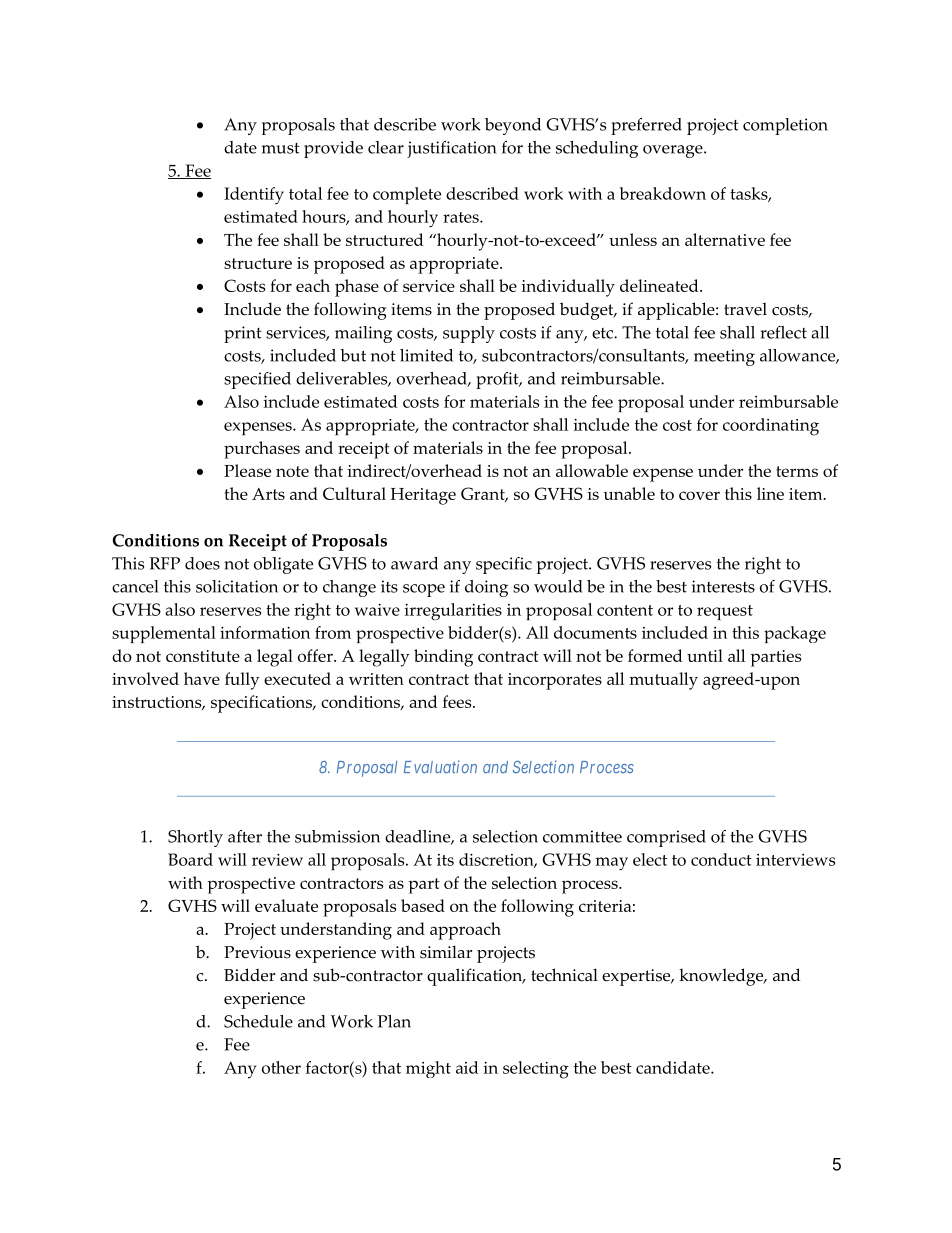  What do you see at coordinates (440, 767) in the screenshot?
I see `Evaluation` at bounding box center [440, 767].
